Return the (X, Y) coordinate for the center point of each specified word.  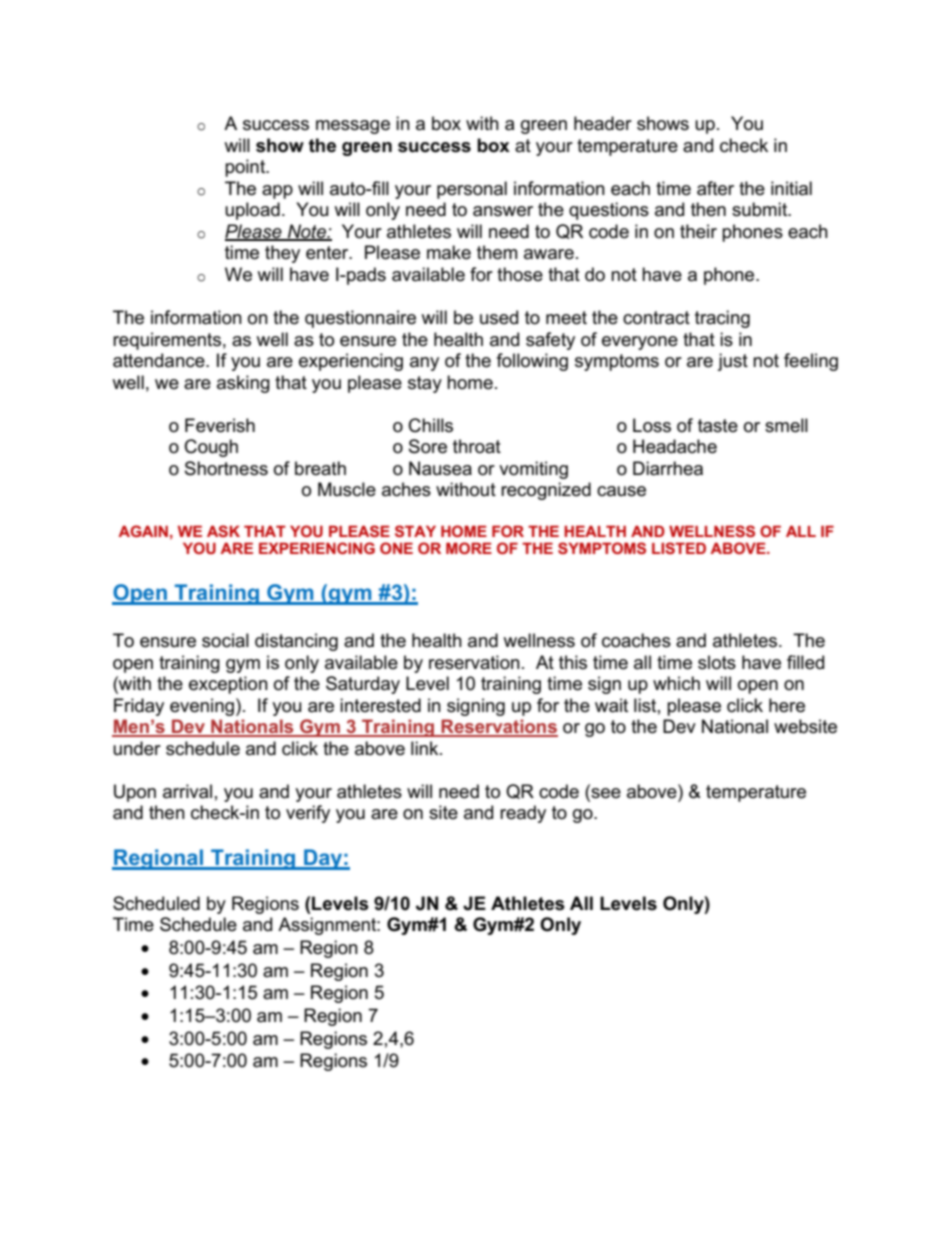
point (246, 168)
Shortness (226, 468)
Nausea (440, 468)
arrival (187, 791)
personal (472, 190)
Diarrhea (668, 468)
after (715, 188)
